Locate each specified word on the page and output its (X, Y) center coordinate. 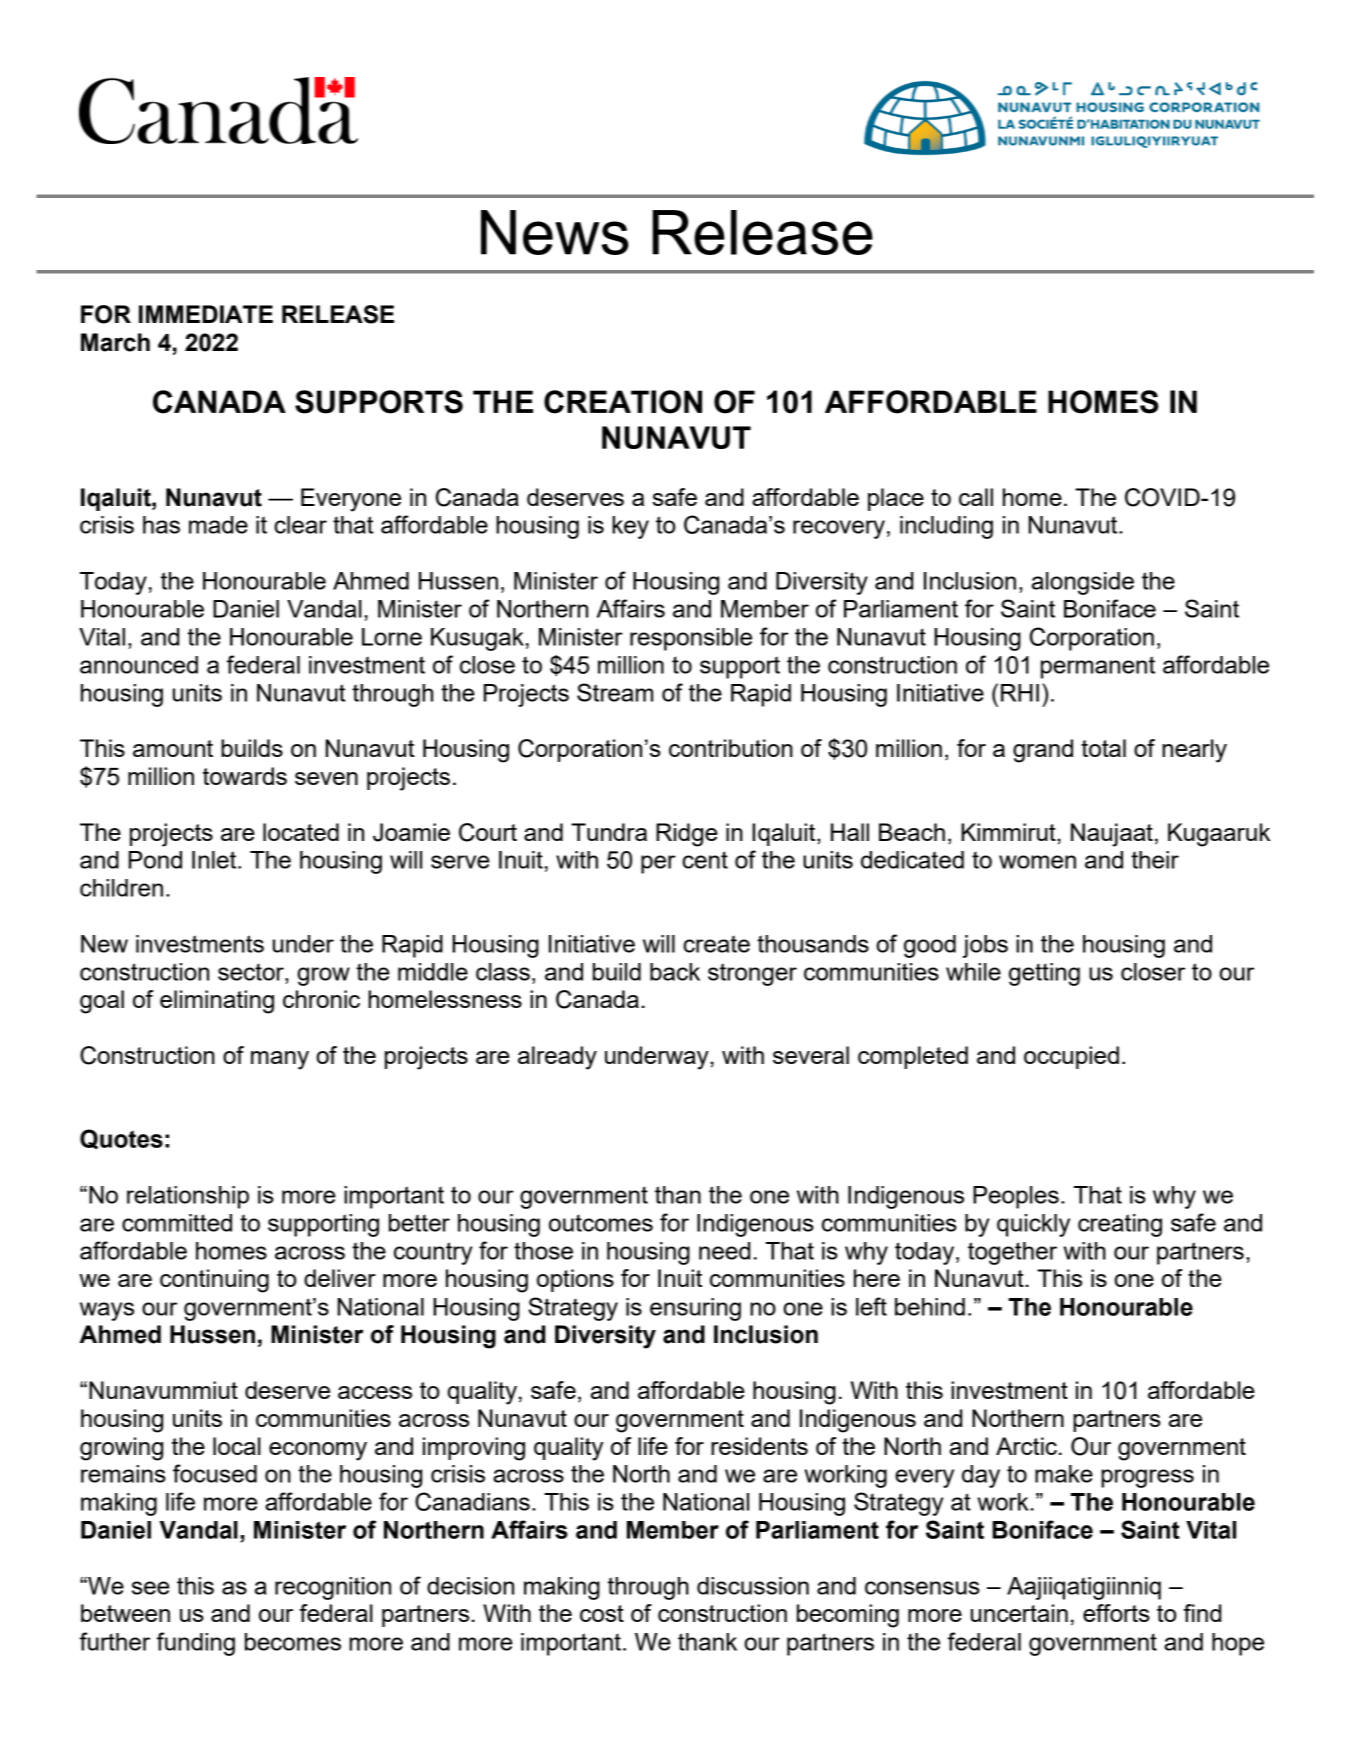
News (555, 232)
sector (252, 972)
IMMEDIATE (206, 314)
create (716, 944)
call (976, 497)
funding (196, 1644)
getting (1044, 974)
